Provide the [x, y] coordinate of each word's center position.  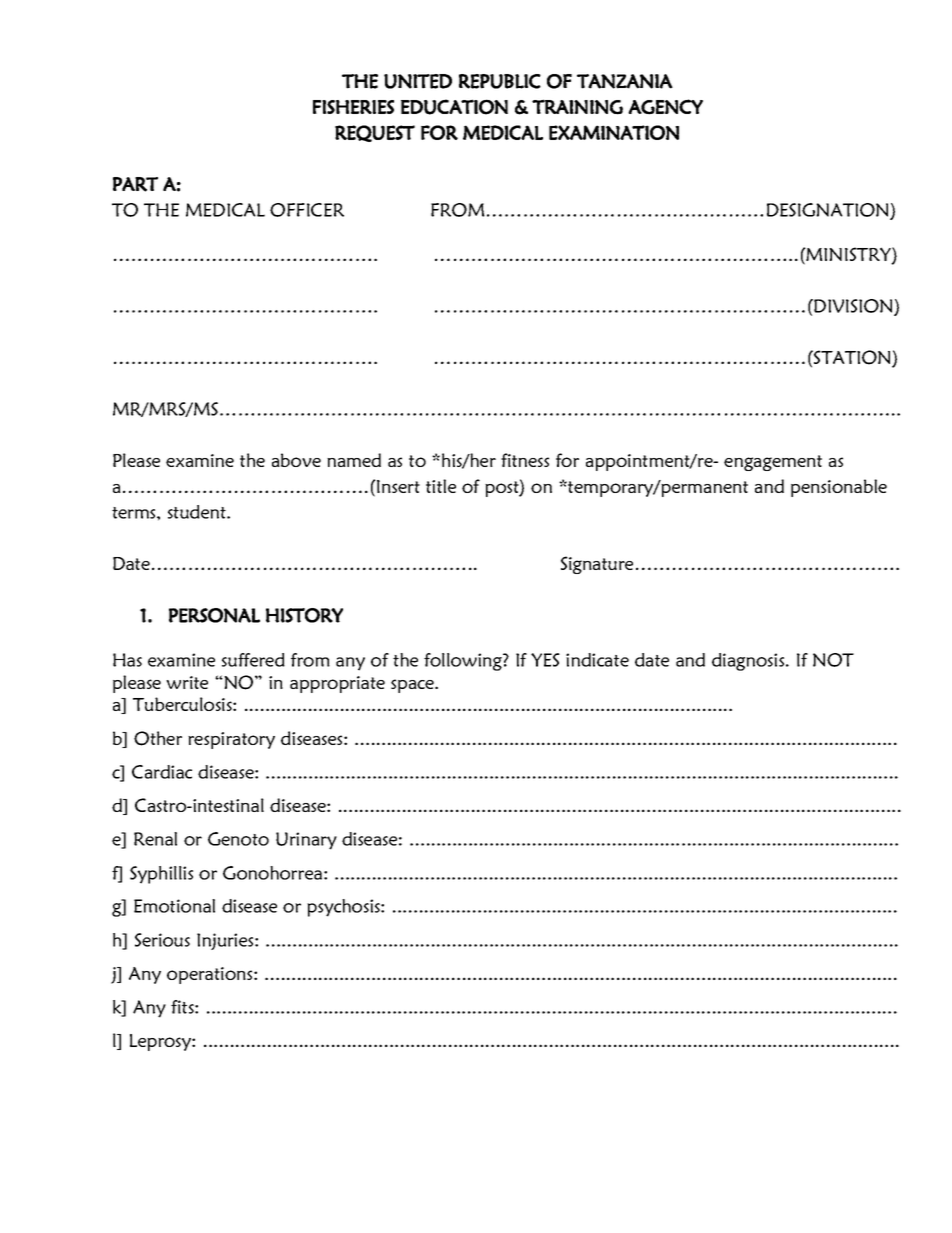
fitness [525, 460]
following [464, 662]
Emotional [174, 906]
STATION [852, 358]
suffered [253, 660]
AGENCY [665, 107]
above [296, 460]
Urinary [306, 841]
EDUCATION [454, 107]
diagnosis [749, 662]
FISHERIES [353, 107]
